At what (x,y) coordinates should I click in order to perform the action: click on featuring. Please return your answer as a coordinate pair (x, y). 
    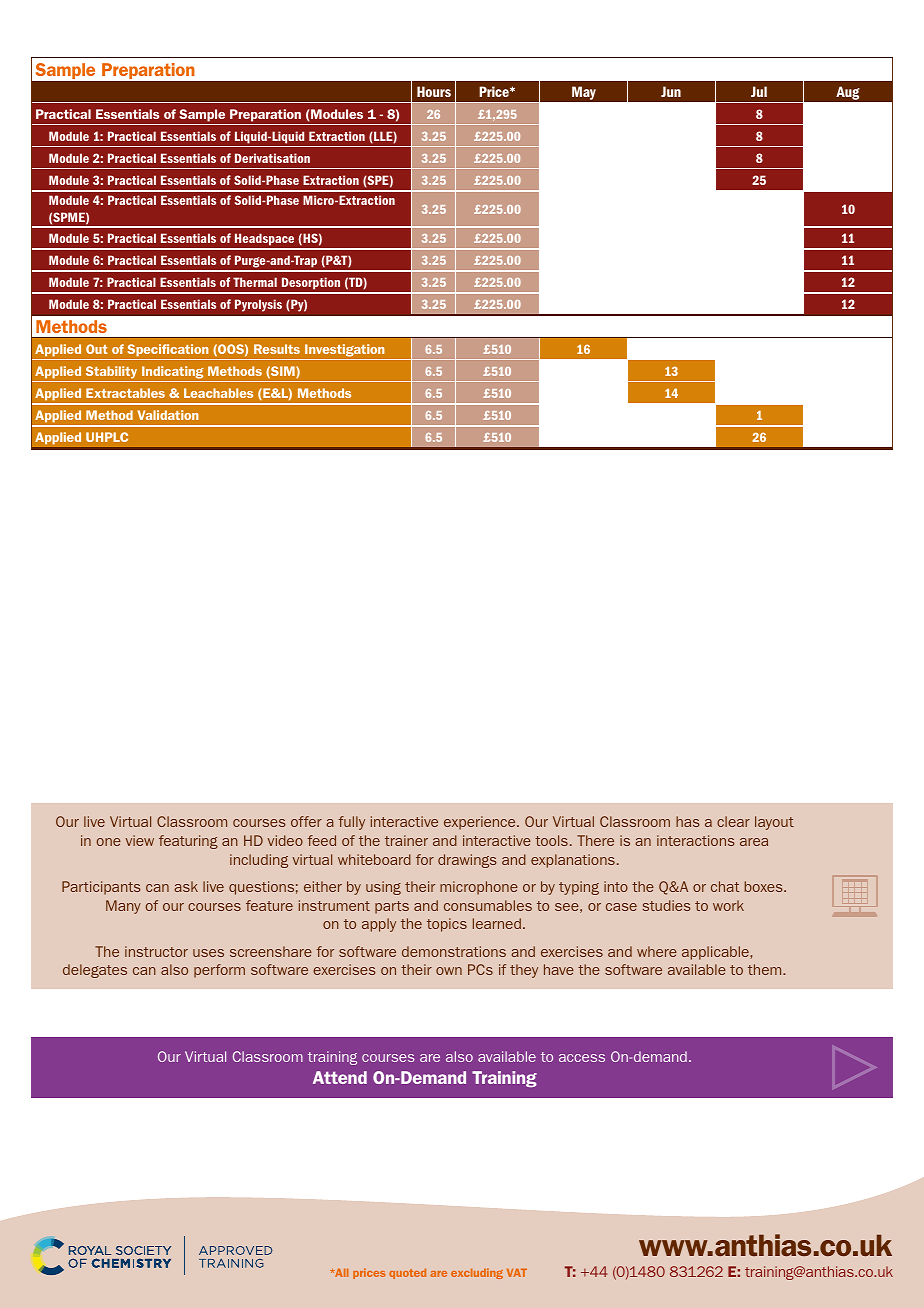
    Looking at the image, I should click on (188, 842).
